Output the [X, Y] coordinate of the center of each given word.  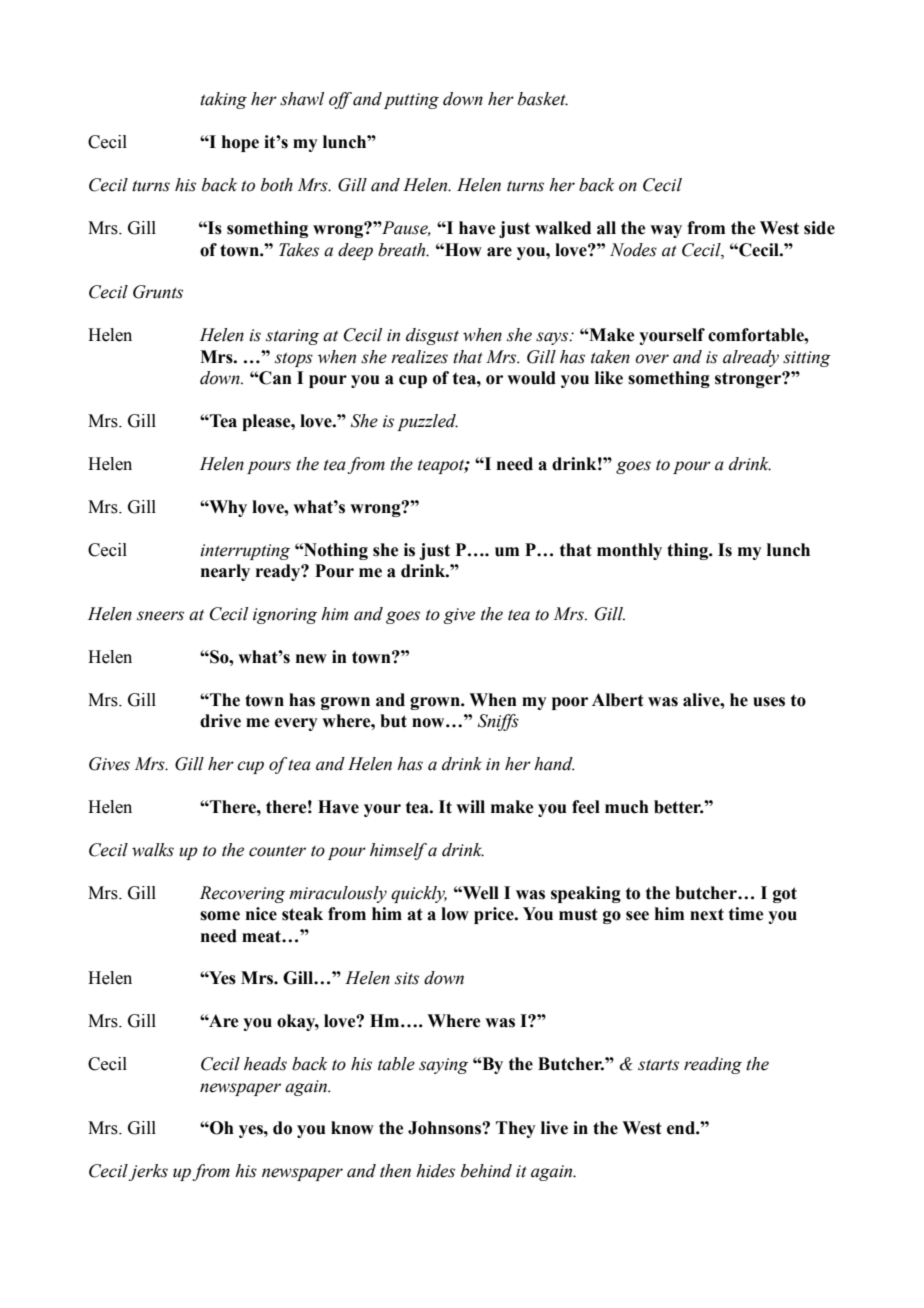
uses [769, 702]
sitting [807, 359]
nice [261, 914]
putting [411, 101]
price [495, 915]
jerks [148, 1172]
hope [240, 143]
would [531, 378]
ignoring [285, 616]
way [666, 231]
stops [294, 359]
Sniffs [498, 722]
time [746, 914]
